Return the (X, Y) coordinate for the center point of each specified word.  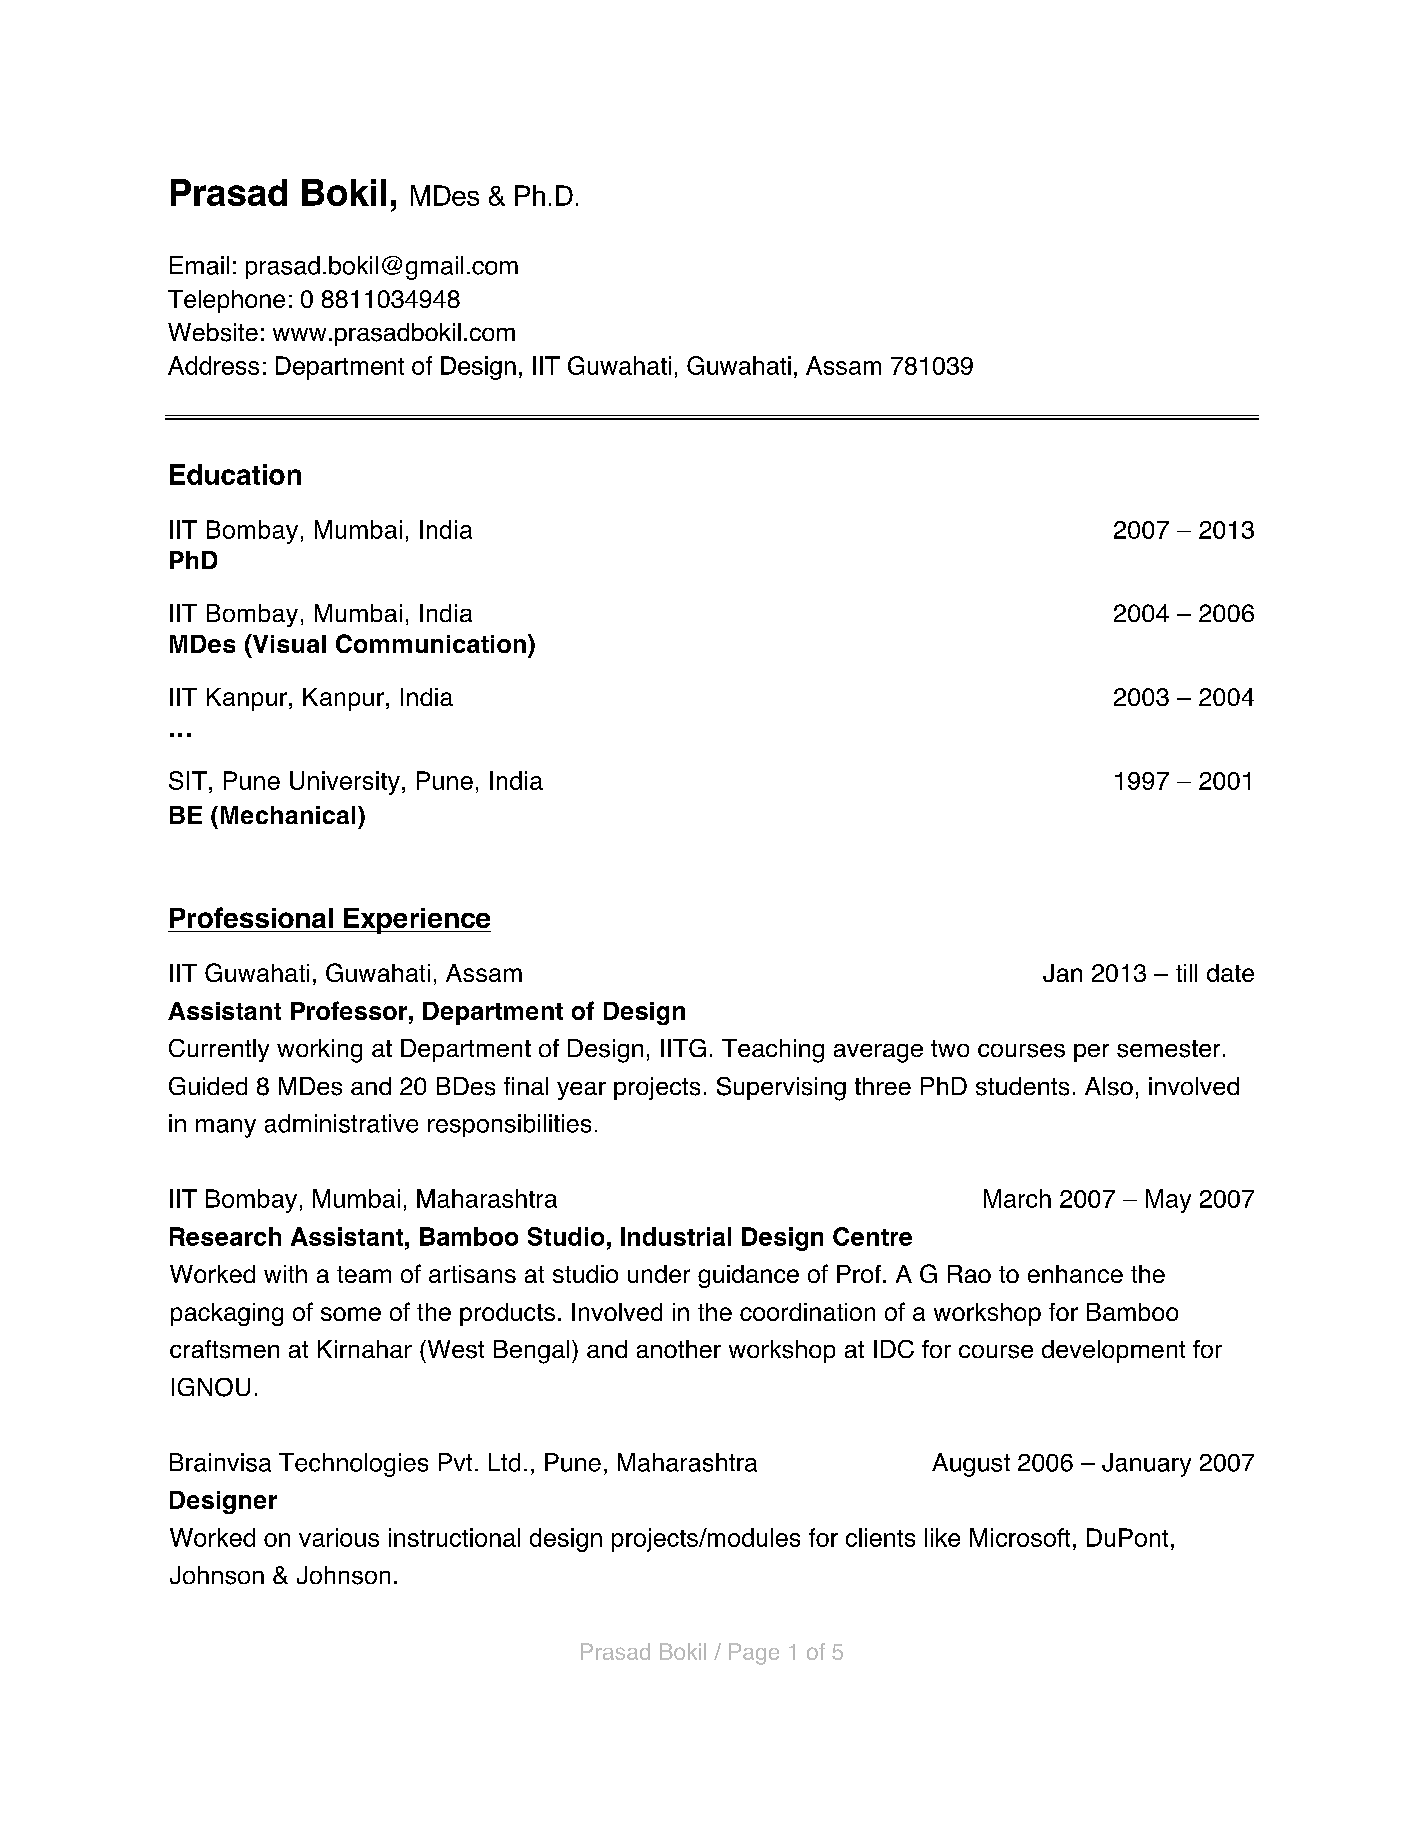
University (345, 783)
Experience (416, 921)
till (1186, 973)
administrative (341, 1123)
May (1168, 1201)
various (339, 1537)
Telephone (226, 301)
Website (213, 332)
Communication (431, 643)
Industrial (676, 1236)
